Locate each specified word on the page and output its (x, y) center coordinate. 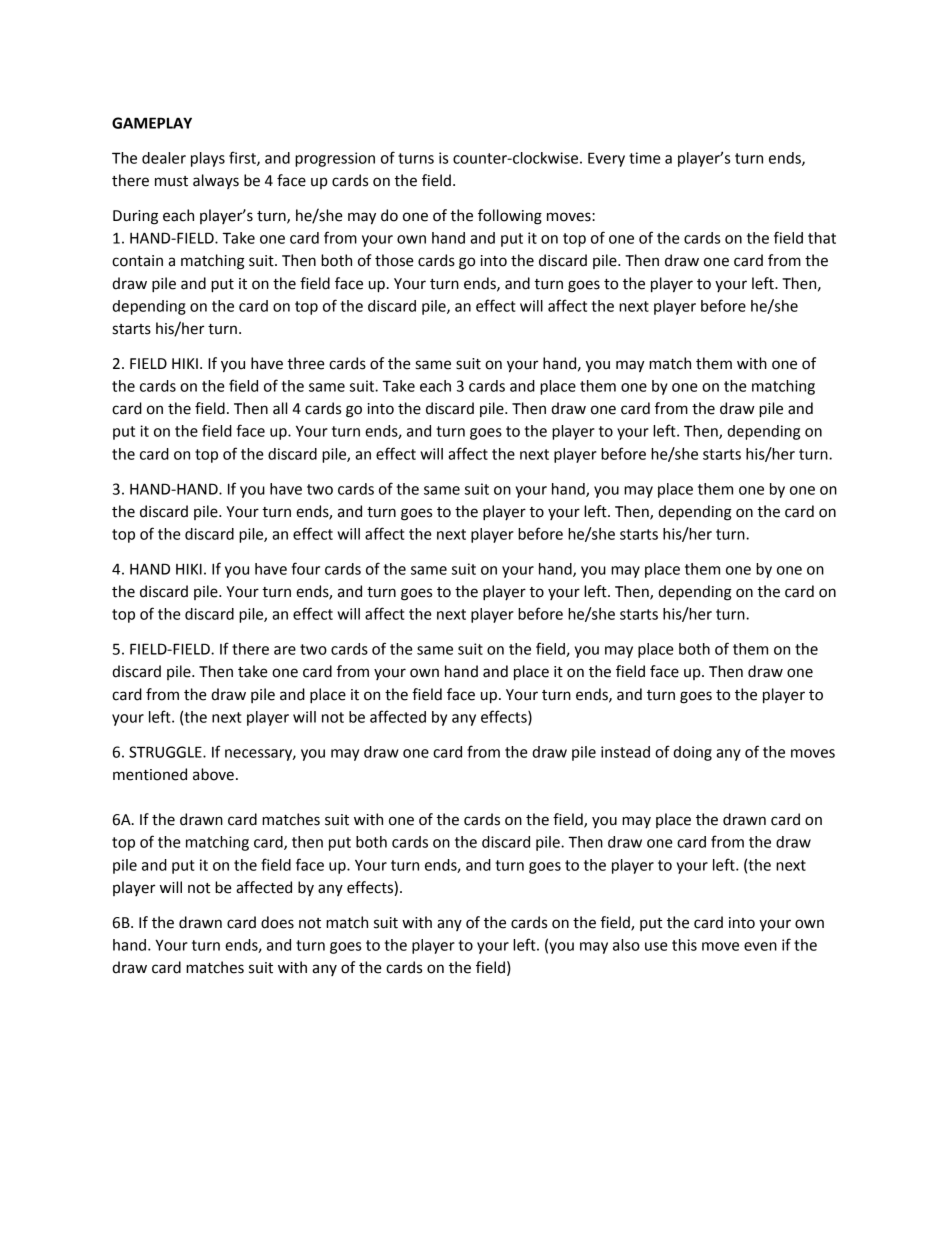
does (277, 922)
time (645, 158)
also (626, 945)
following (510, 217)
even (760, 946)
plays (208, 159)
